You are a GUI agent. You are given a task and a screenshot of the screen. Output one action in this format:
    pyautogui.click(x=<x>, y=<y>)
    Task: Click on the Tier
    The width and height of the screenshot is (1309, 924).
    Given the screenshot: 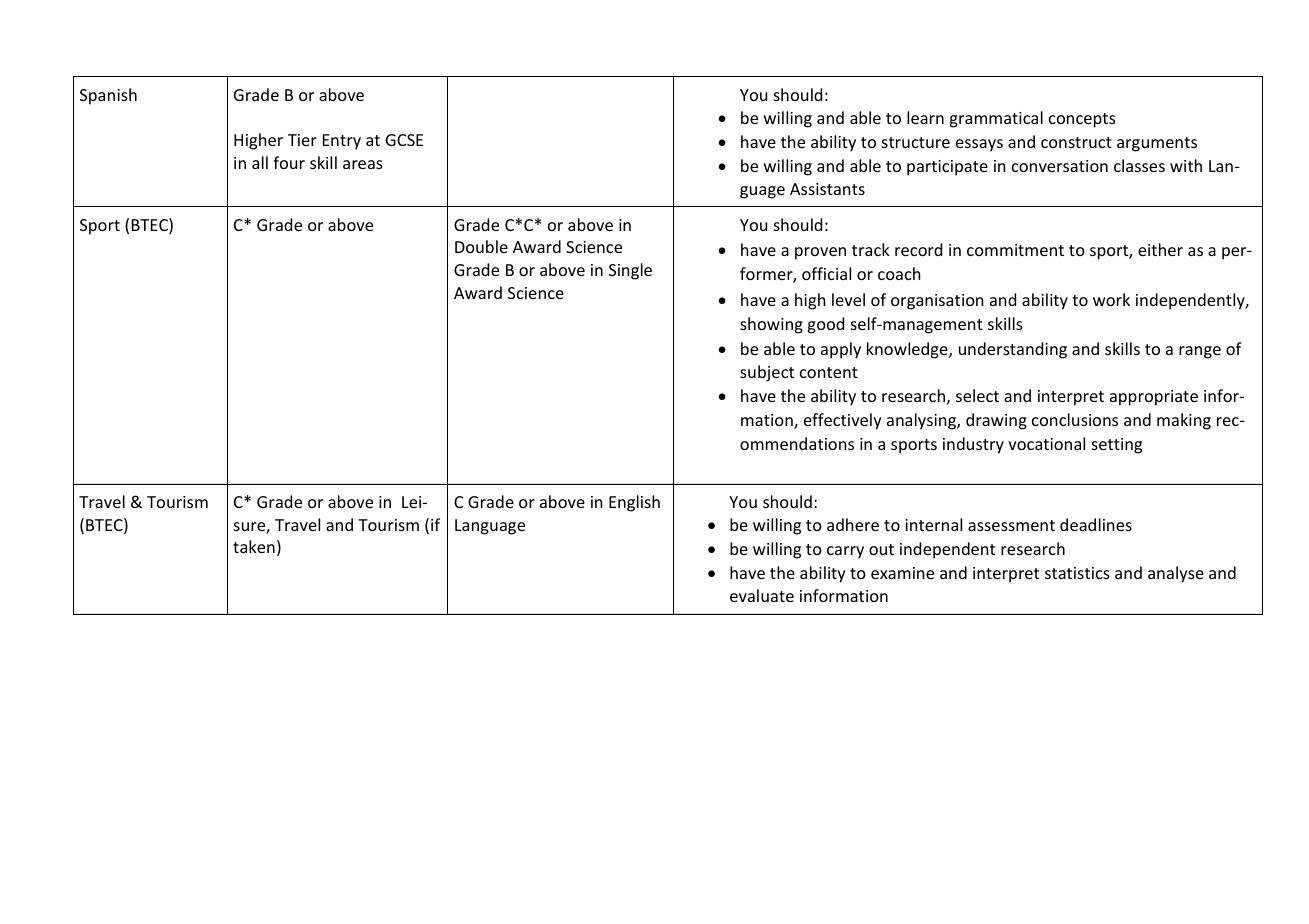 What is the action you would take?
    pyautogui.click(x=302, y=140)
